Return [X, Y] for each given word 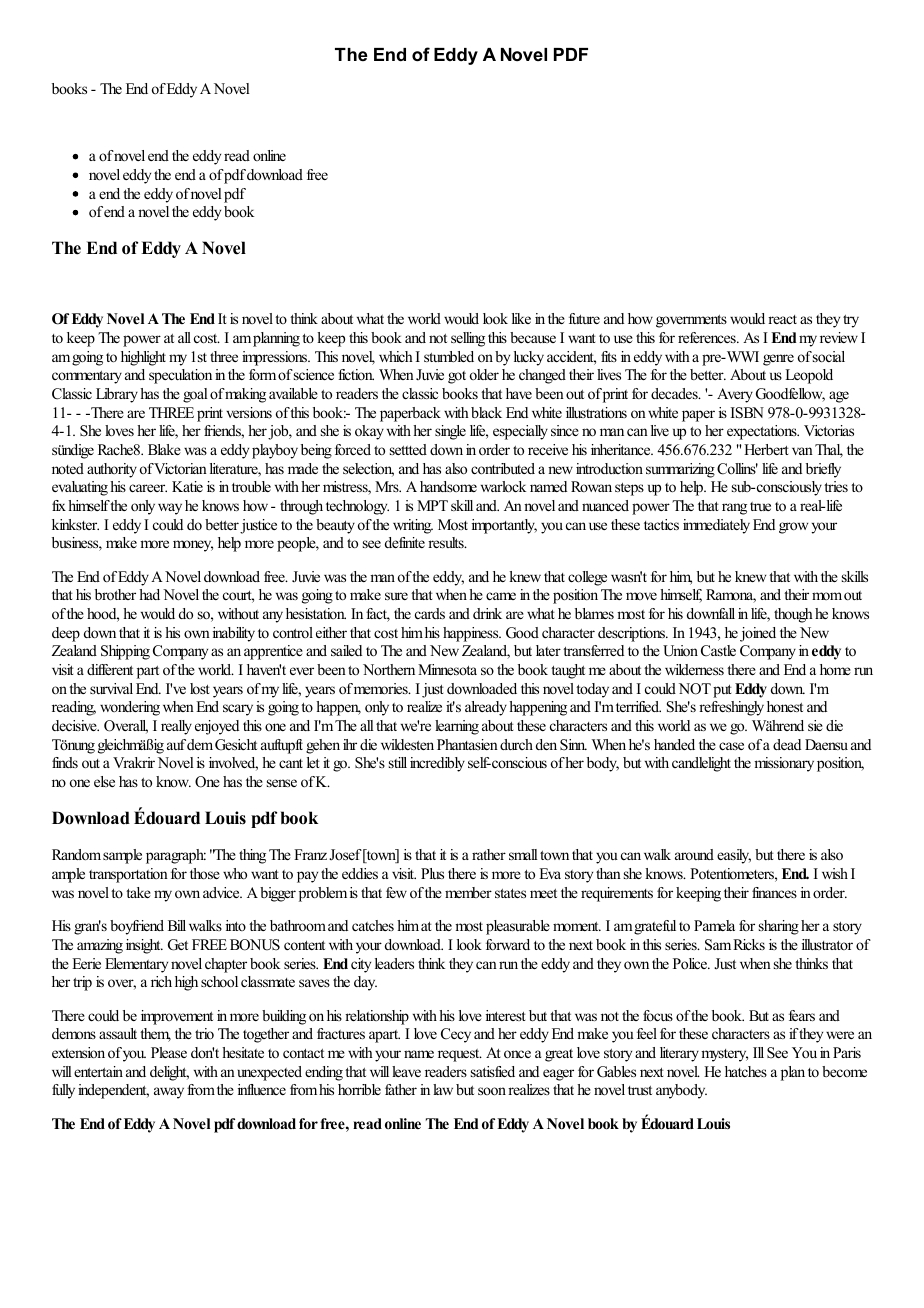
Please [169, 1052]
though [793, 615]
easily [734, 856]
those [205, 873]
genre [778, 360]
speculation [180, 376]
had [149, 594]
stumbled [449, 356]
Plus [432, 873]
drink [487, 613]
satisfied [493, 1071]
